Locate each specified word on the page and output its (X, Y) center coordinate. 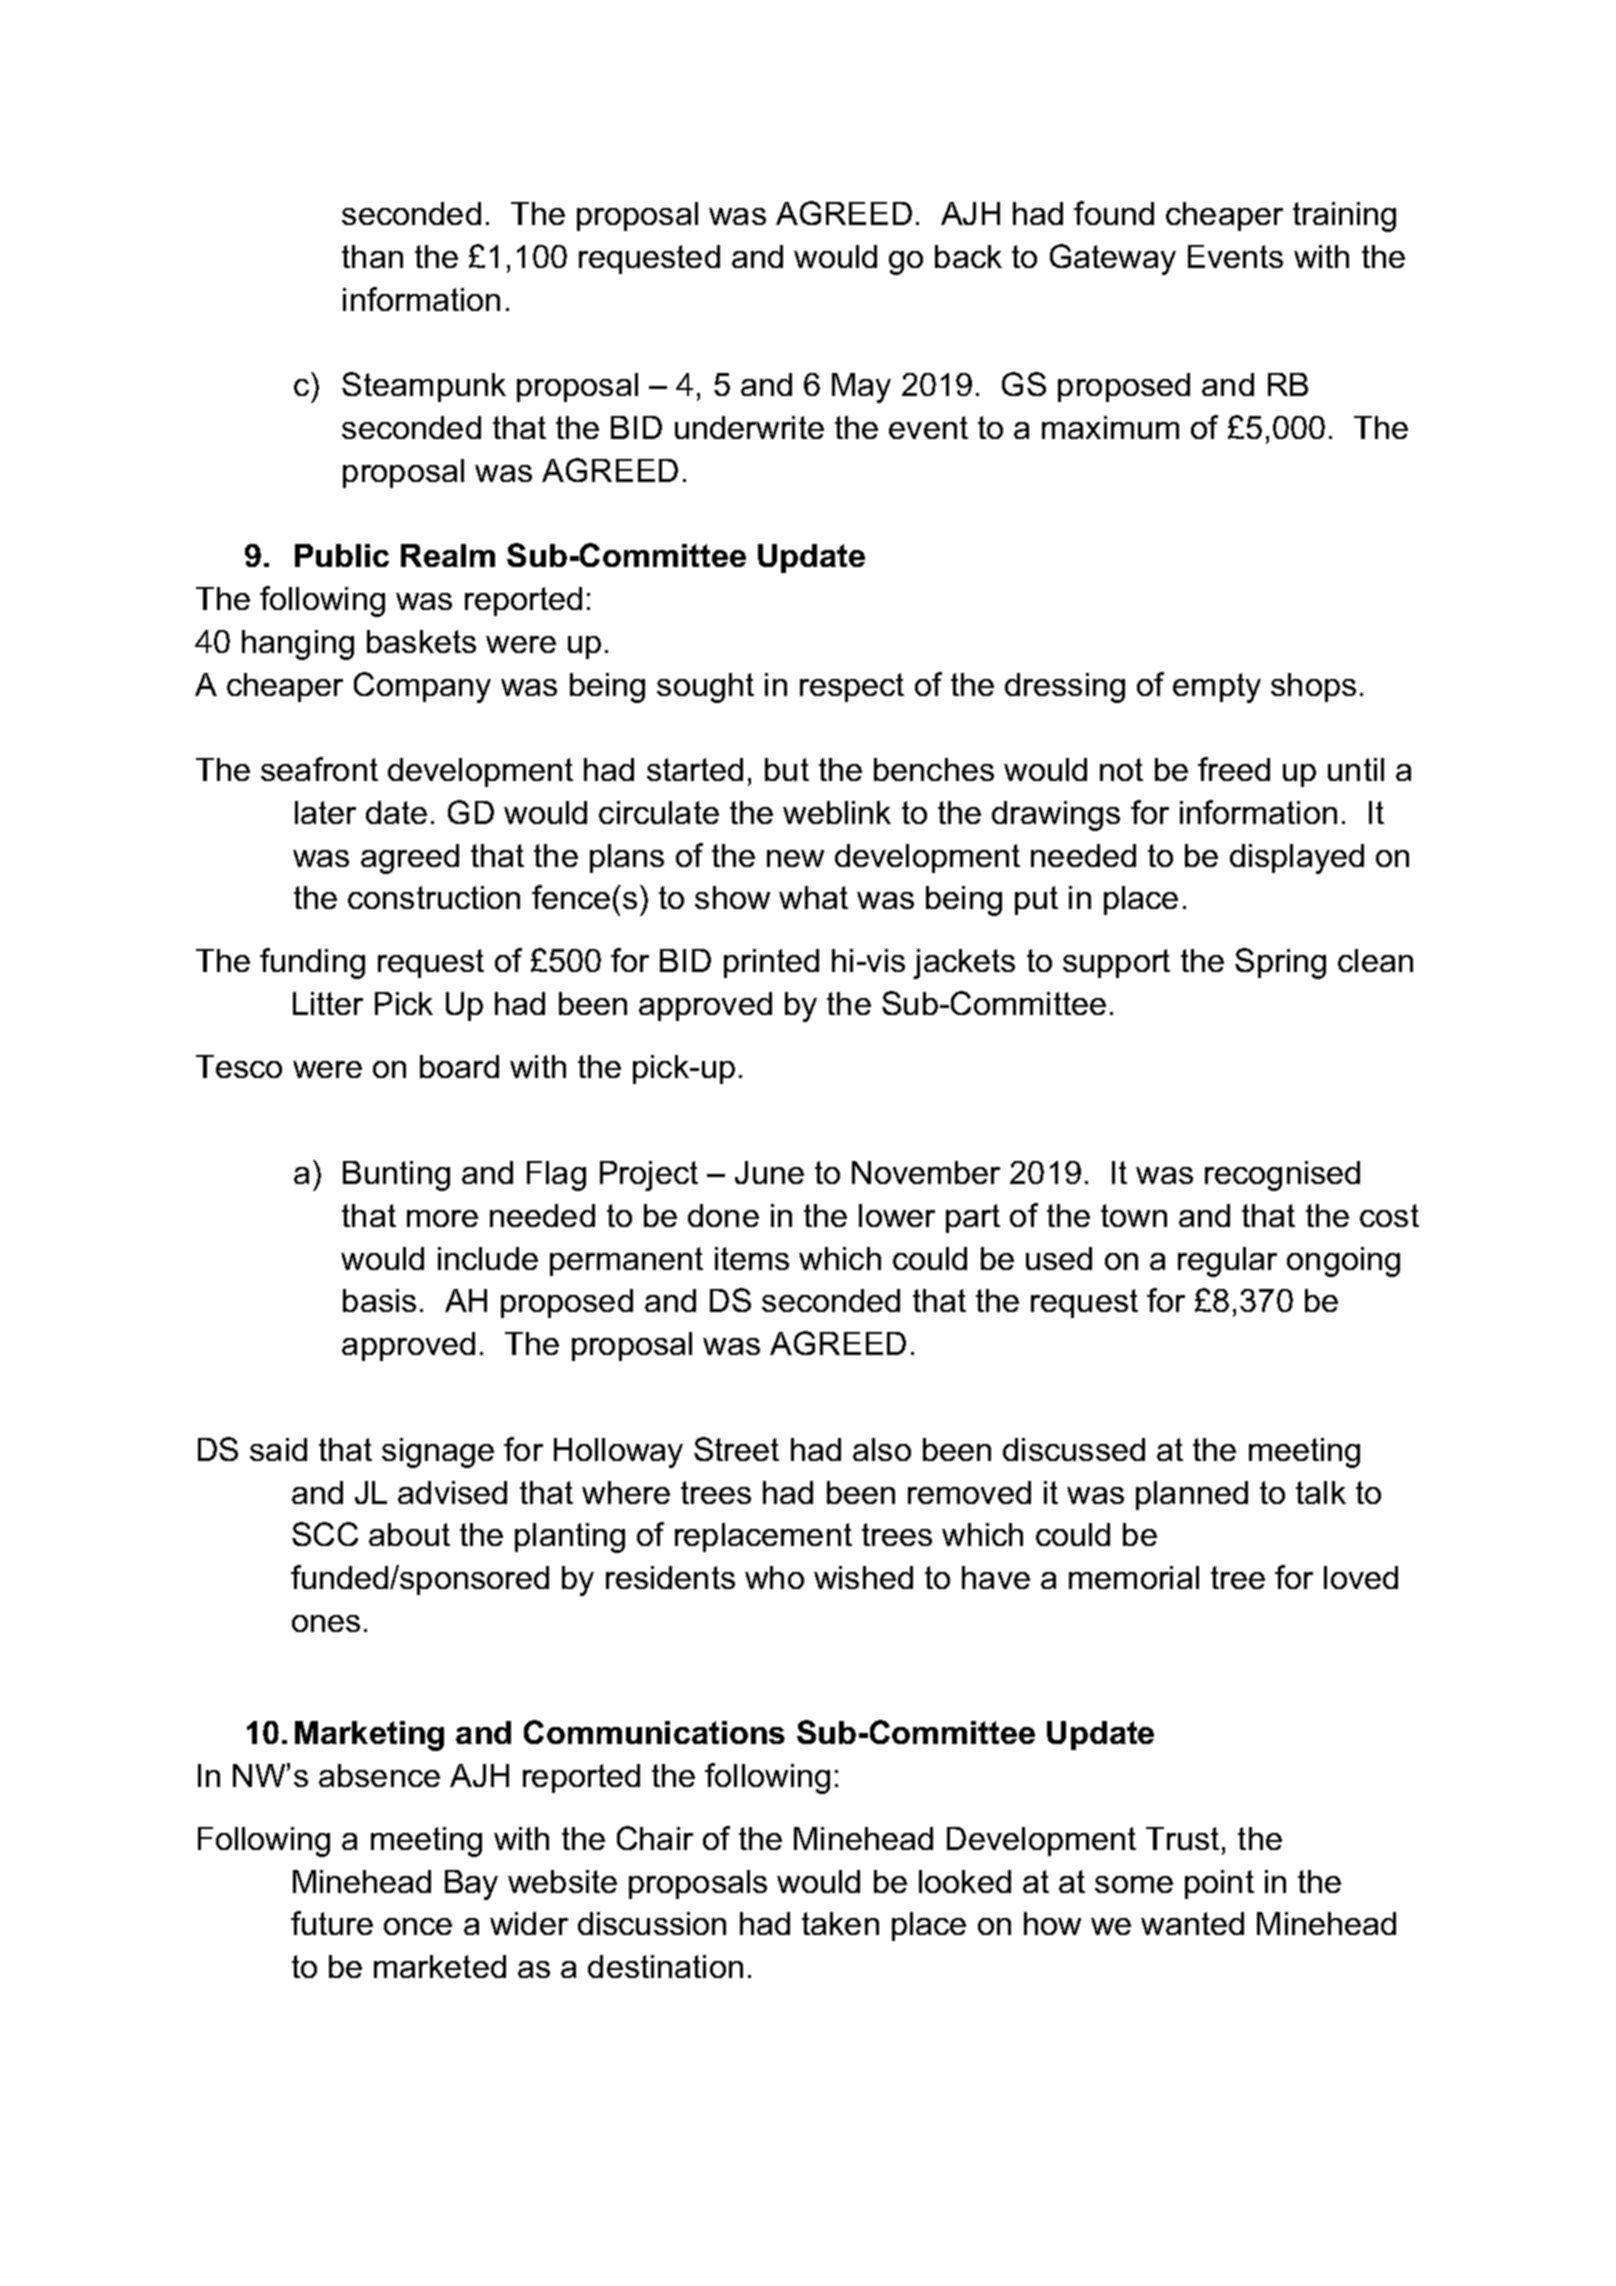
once (418, 1926)
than (372, 256)
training (1344, 217)
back (968, 256)
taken (840, 1923)
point (1219, 1884)
